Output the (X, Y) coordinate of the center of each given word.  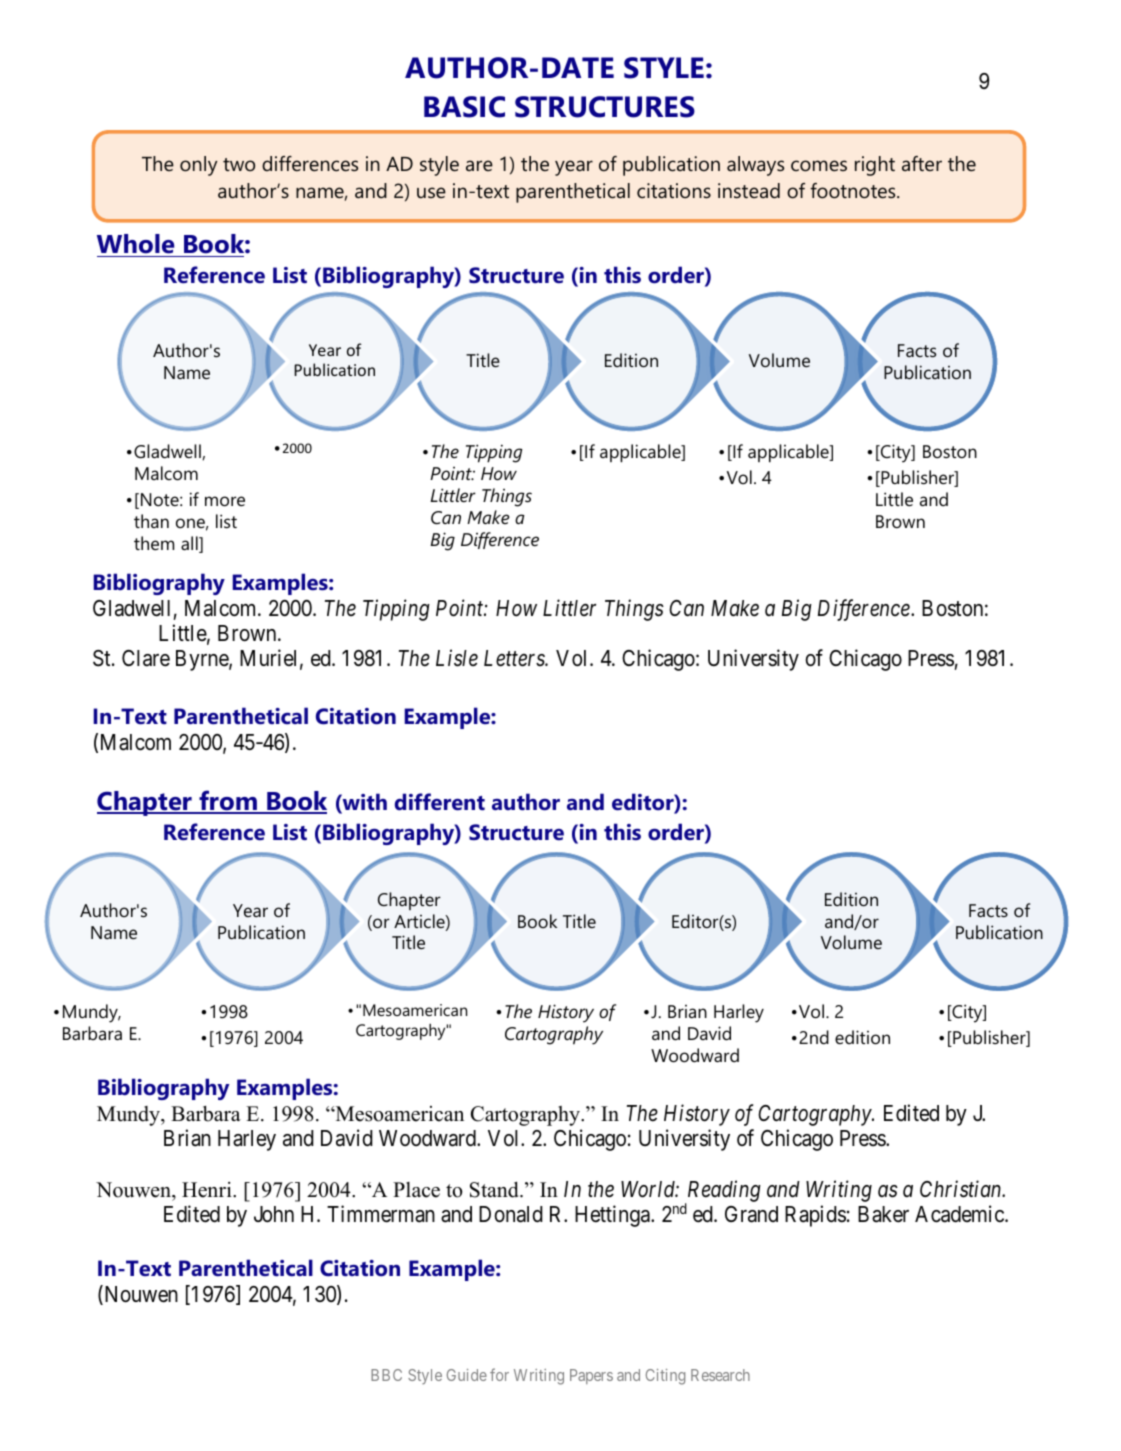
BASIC (464, 107)
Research (720, 1375)
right (875, 166)
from (228, 801)
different (440, 802)
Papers (591, 1376)
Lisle (457, 658)
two (239, 164)
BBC (386, 1375)
